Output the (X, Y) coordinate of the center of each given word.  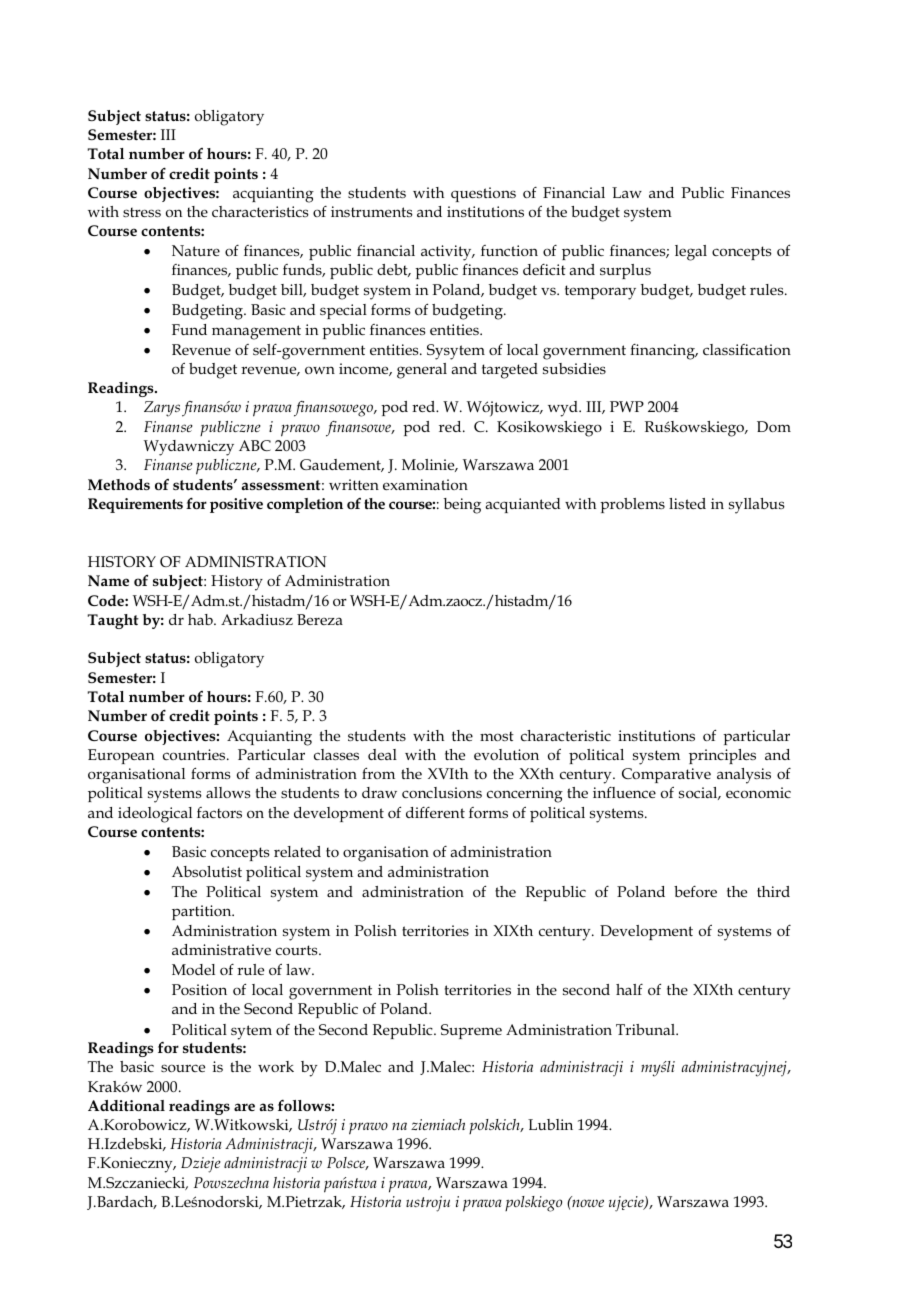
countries (195, 754)
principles (722, 756)
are (244, 1107)
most (497, 736)
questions (483, 194)
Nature (196, 250)
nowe (587, 1202)
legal (691, 253)
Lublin (550, 1124)
